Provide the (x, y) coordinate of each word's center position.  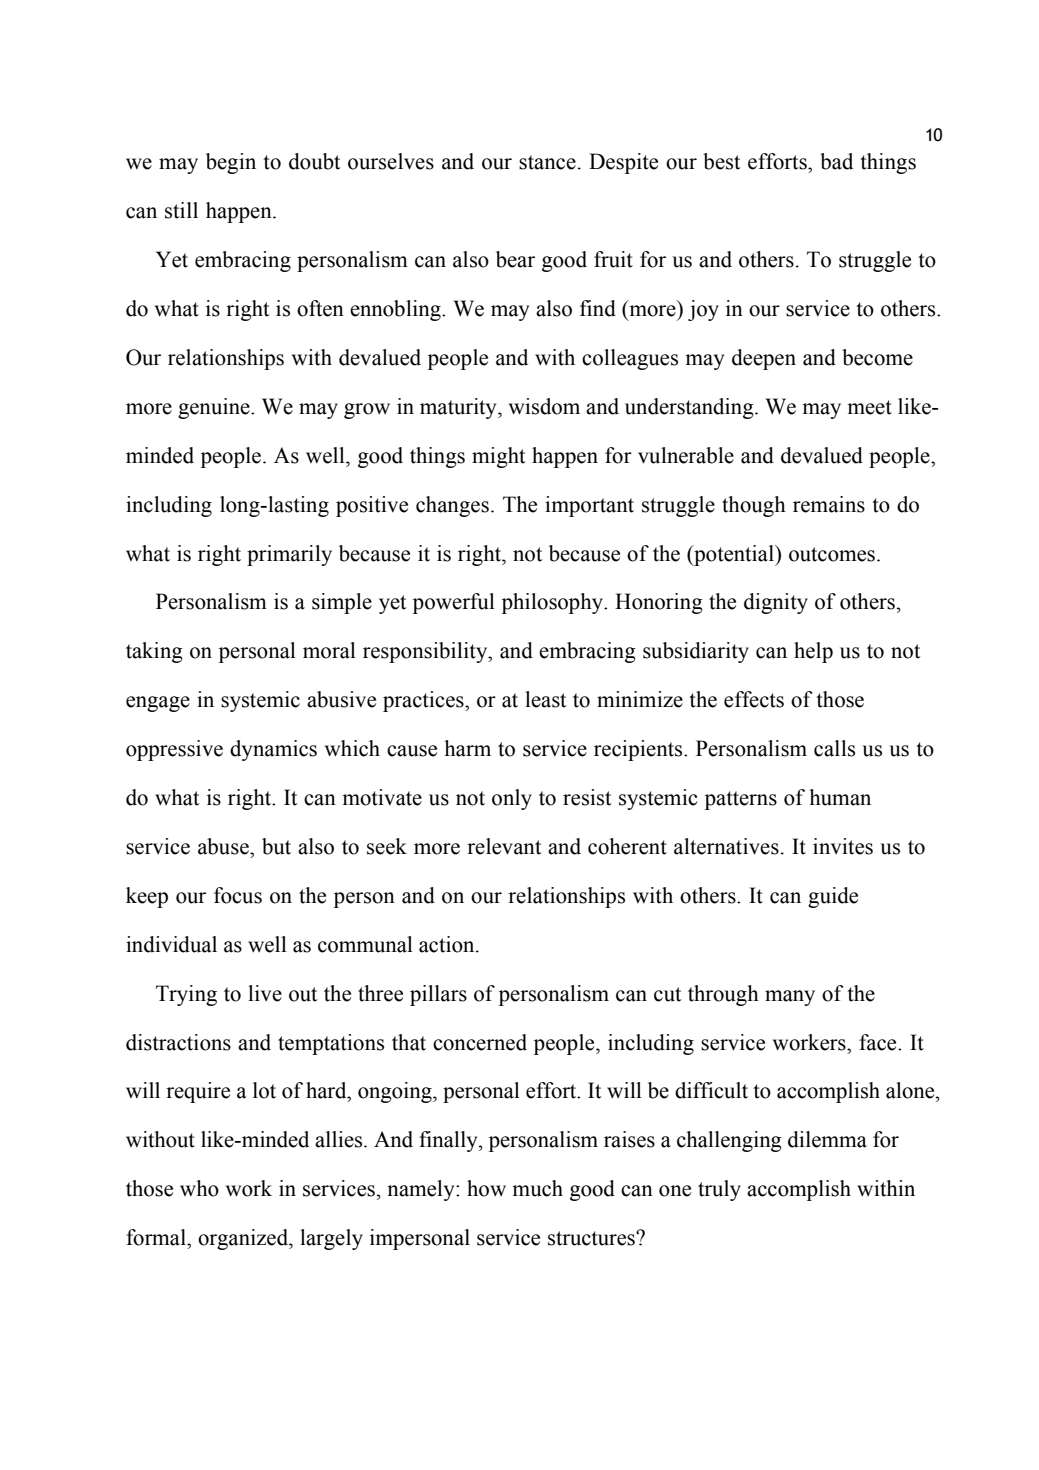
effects (754, 699)
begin (231, 163)
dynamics (273, 750)
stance (547, 162)
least (545, 699)
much (537, 1188)
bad (836, 161)
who (199, 1188)
